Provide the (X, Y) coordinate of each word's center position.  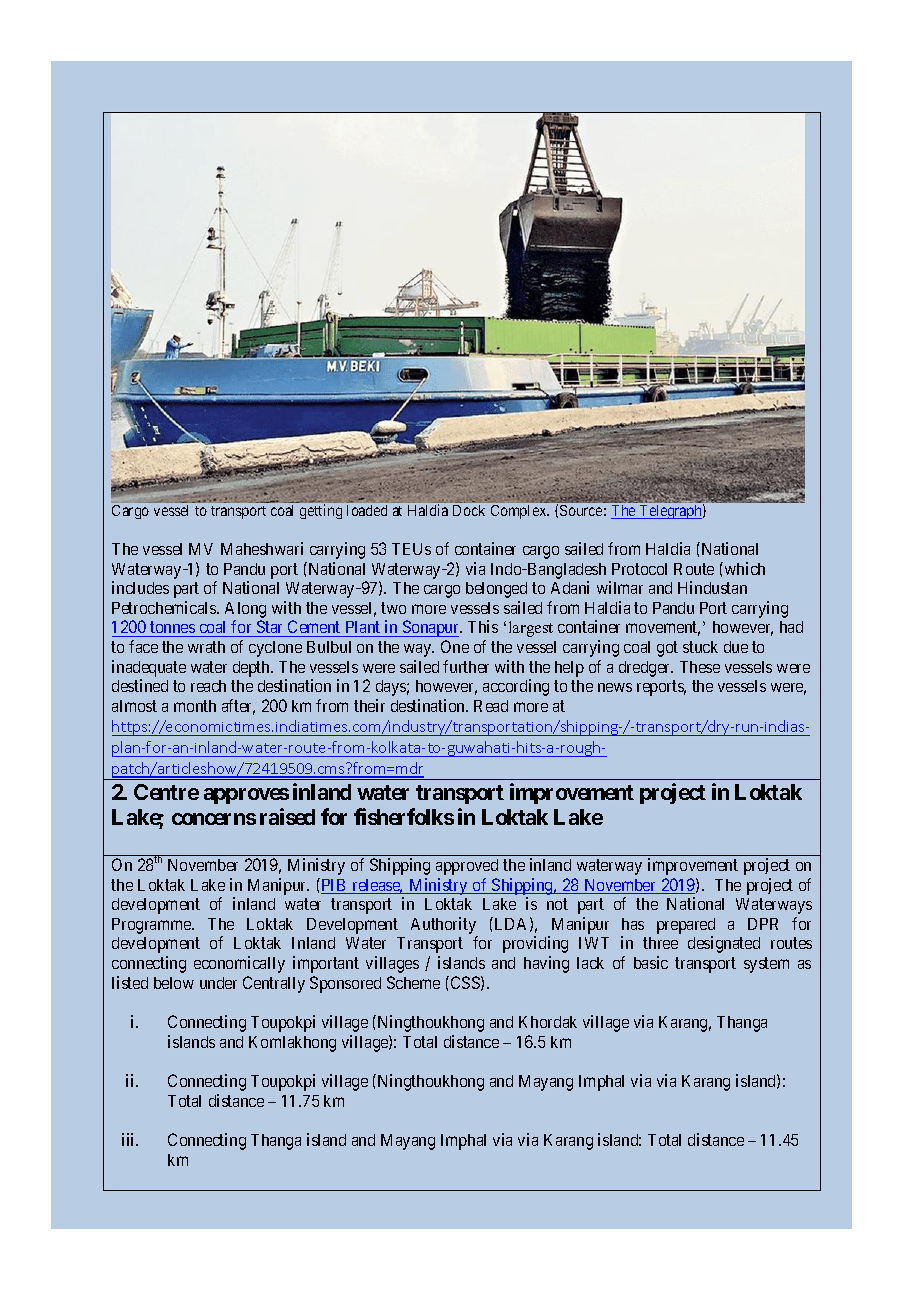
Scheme (413, 982)
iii (130, 1139)
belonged (496, 590)
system (766, 965)
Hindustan (712, 587)
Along (245, 610)
